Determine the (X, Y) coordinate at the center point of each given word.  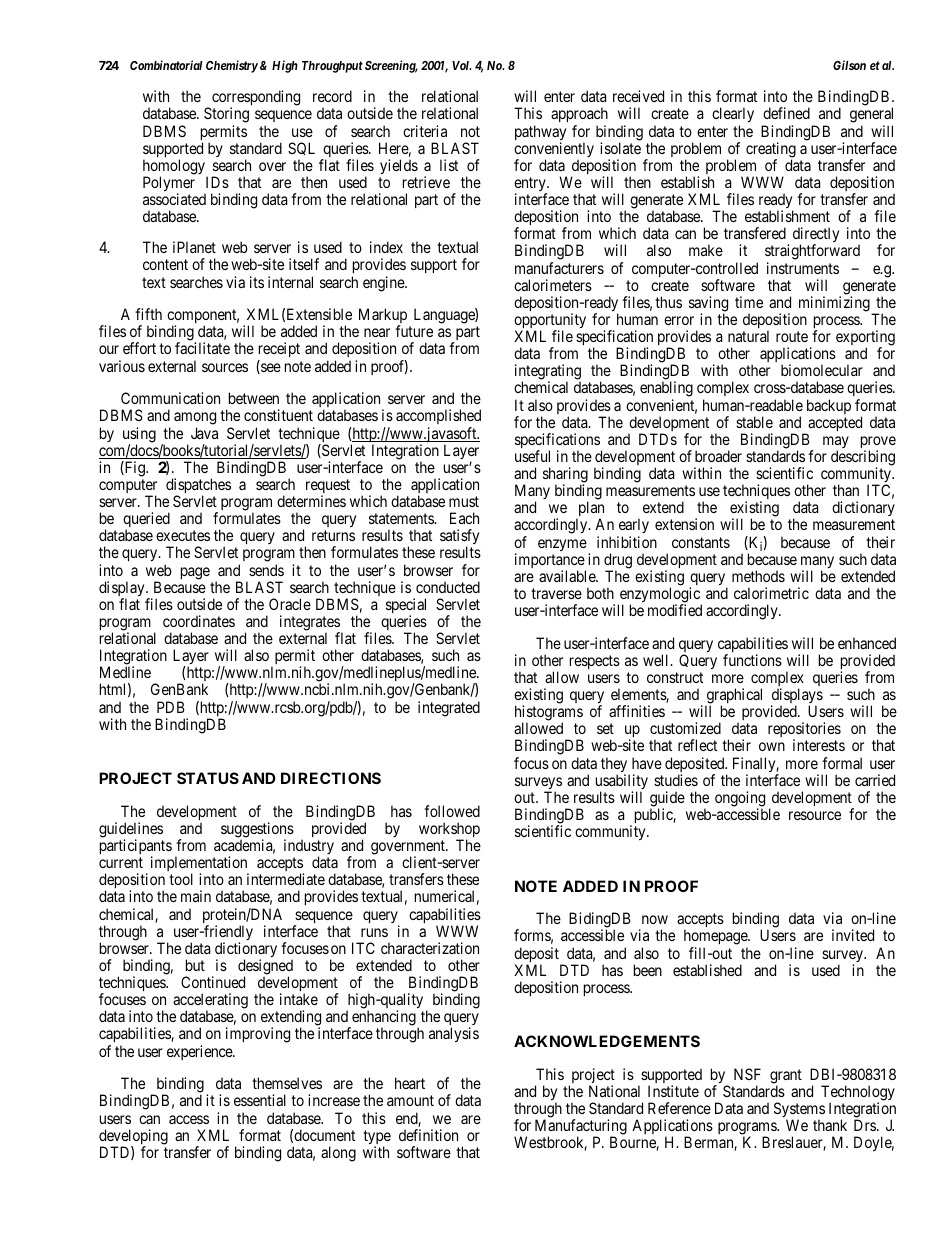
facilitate (202, 348)
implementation (200, 865)
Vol (461, 65)
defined (786, 113)
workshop (449, 831)
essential (260, 1100)
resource (815, 815)
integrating (548, 373)
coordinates (199, 621)
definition (428, 1135)
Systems (799, 1111)
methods (758, 576)
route (792, 336)
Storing (226, 116)
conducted (448, 587)
